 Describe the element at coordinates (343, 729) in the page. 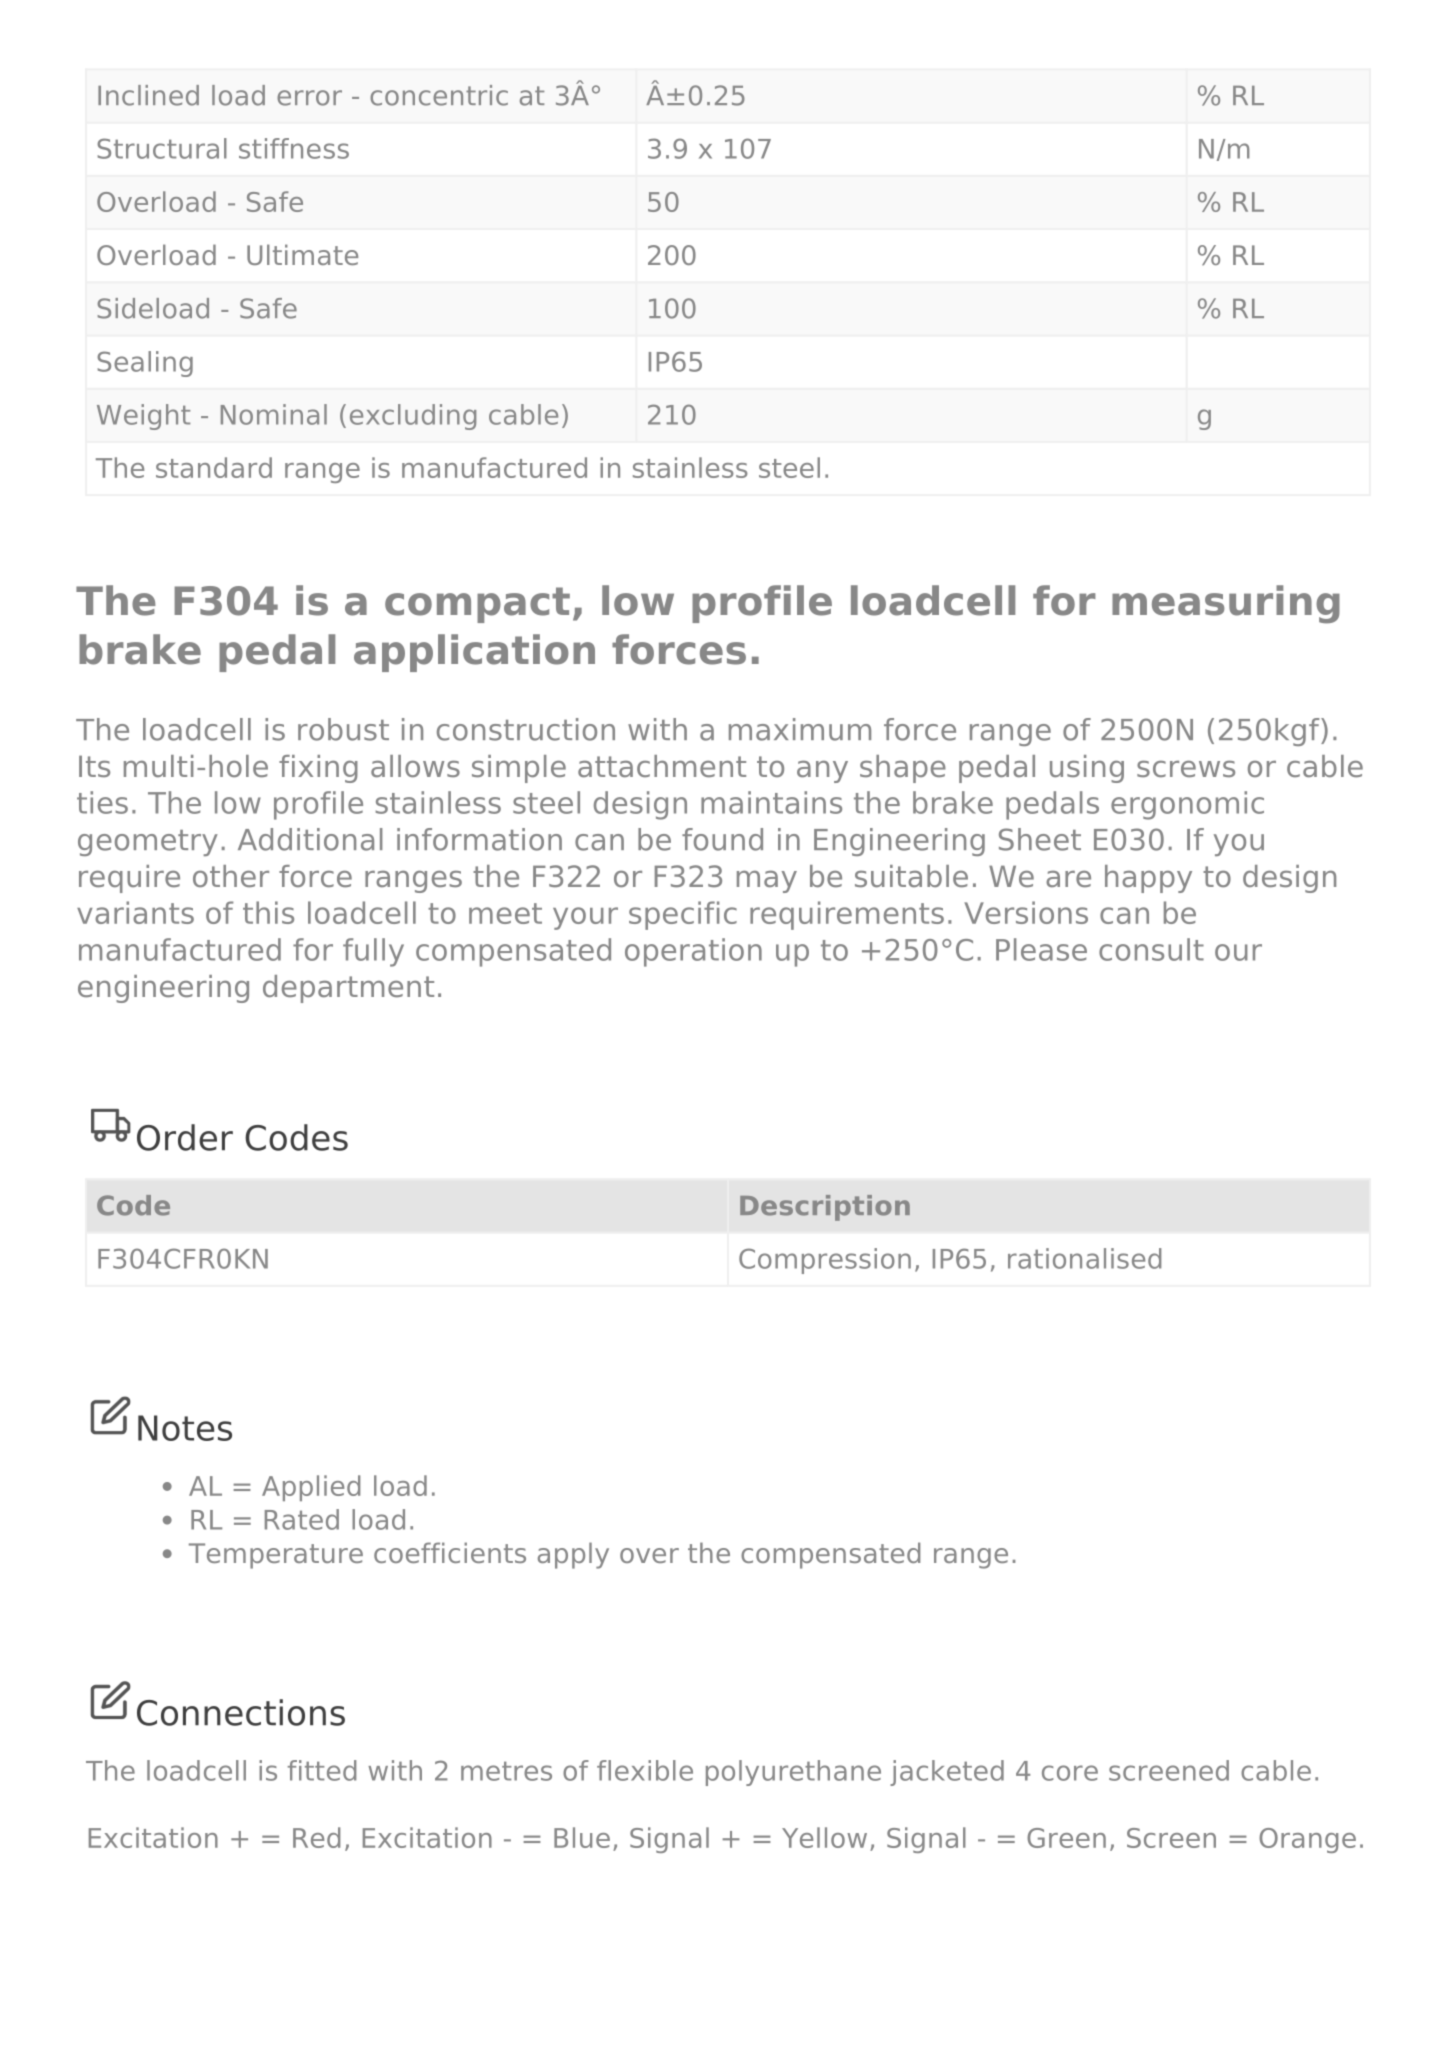

I see `robust` at that location.
